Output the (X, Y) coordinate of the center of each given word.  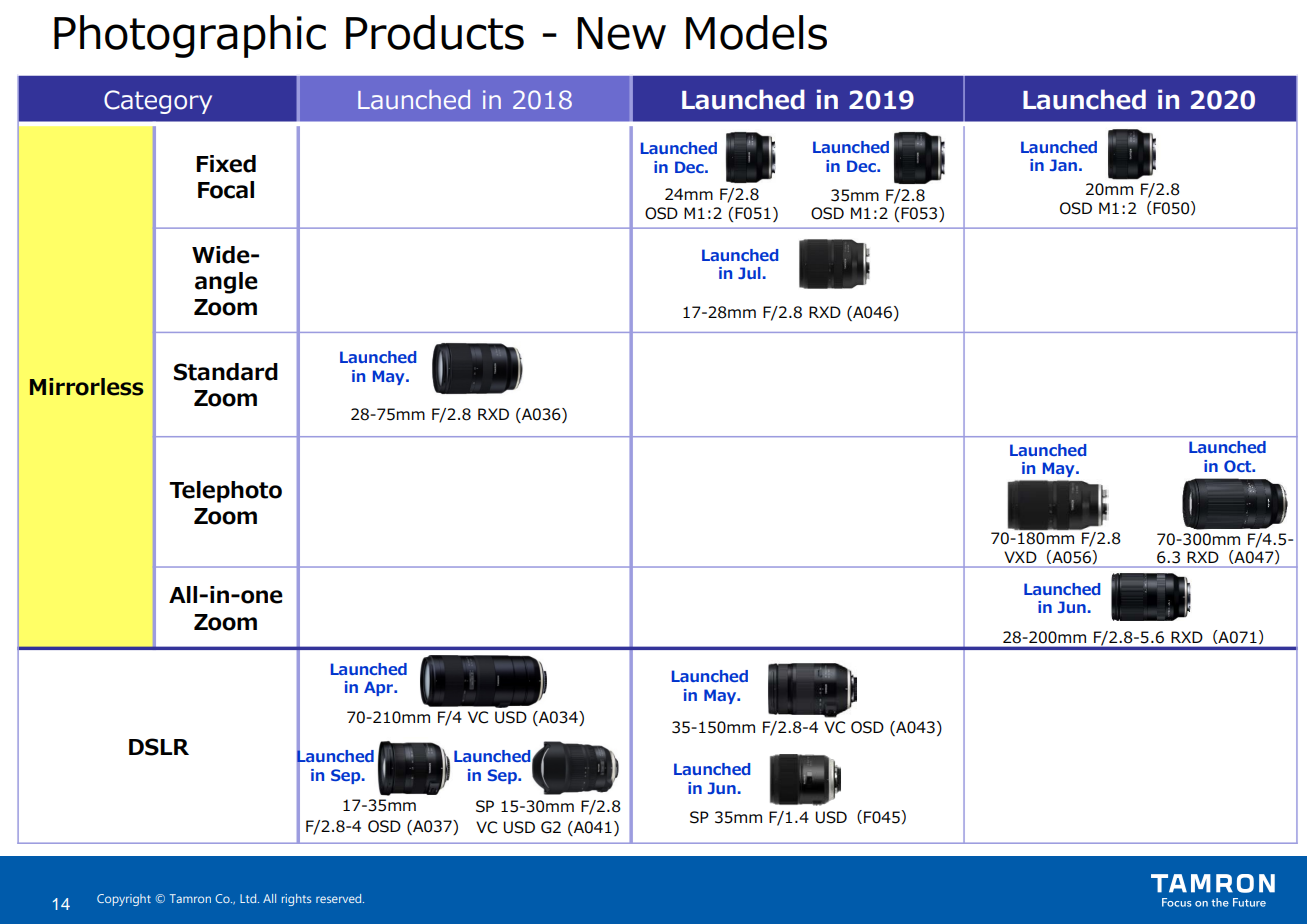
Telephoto (225, 492)
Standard (226, 372)
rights (296, 900)
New (621, 33)
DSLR (159, 747)
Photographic (190, 36)
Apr (379, 688)
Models (756, 32)
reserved (340, 898)
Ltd (249, 898)
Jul (749, 273)
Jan (1063, 165)
